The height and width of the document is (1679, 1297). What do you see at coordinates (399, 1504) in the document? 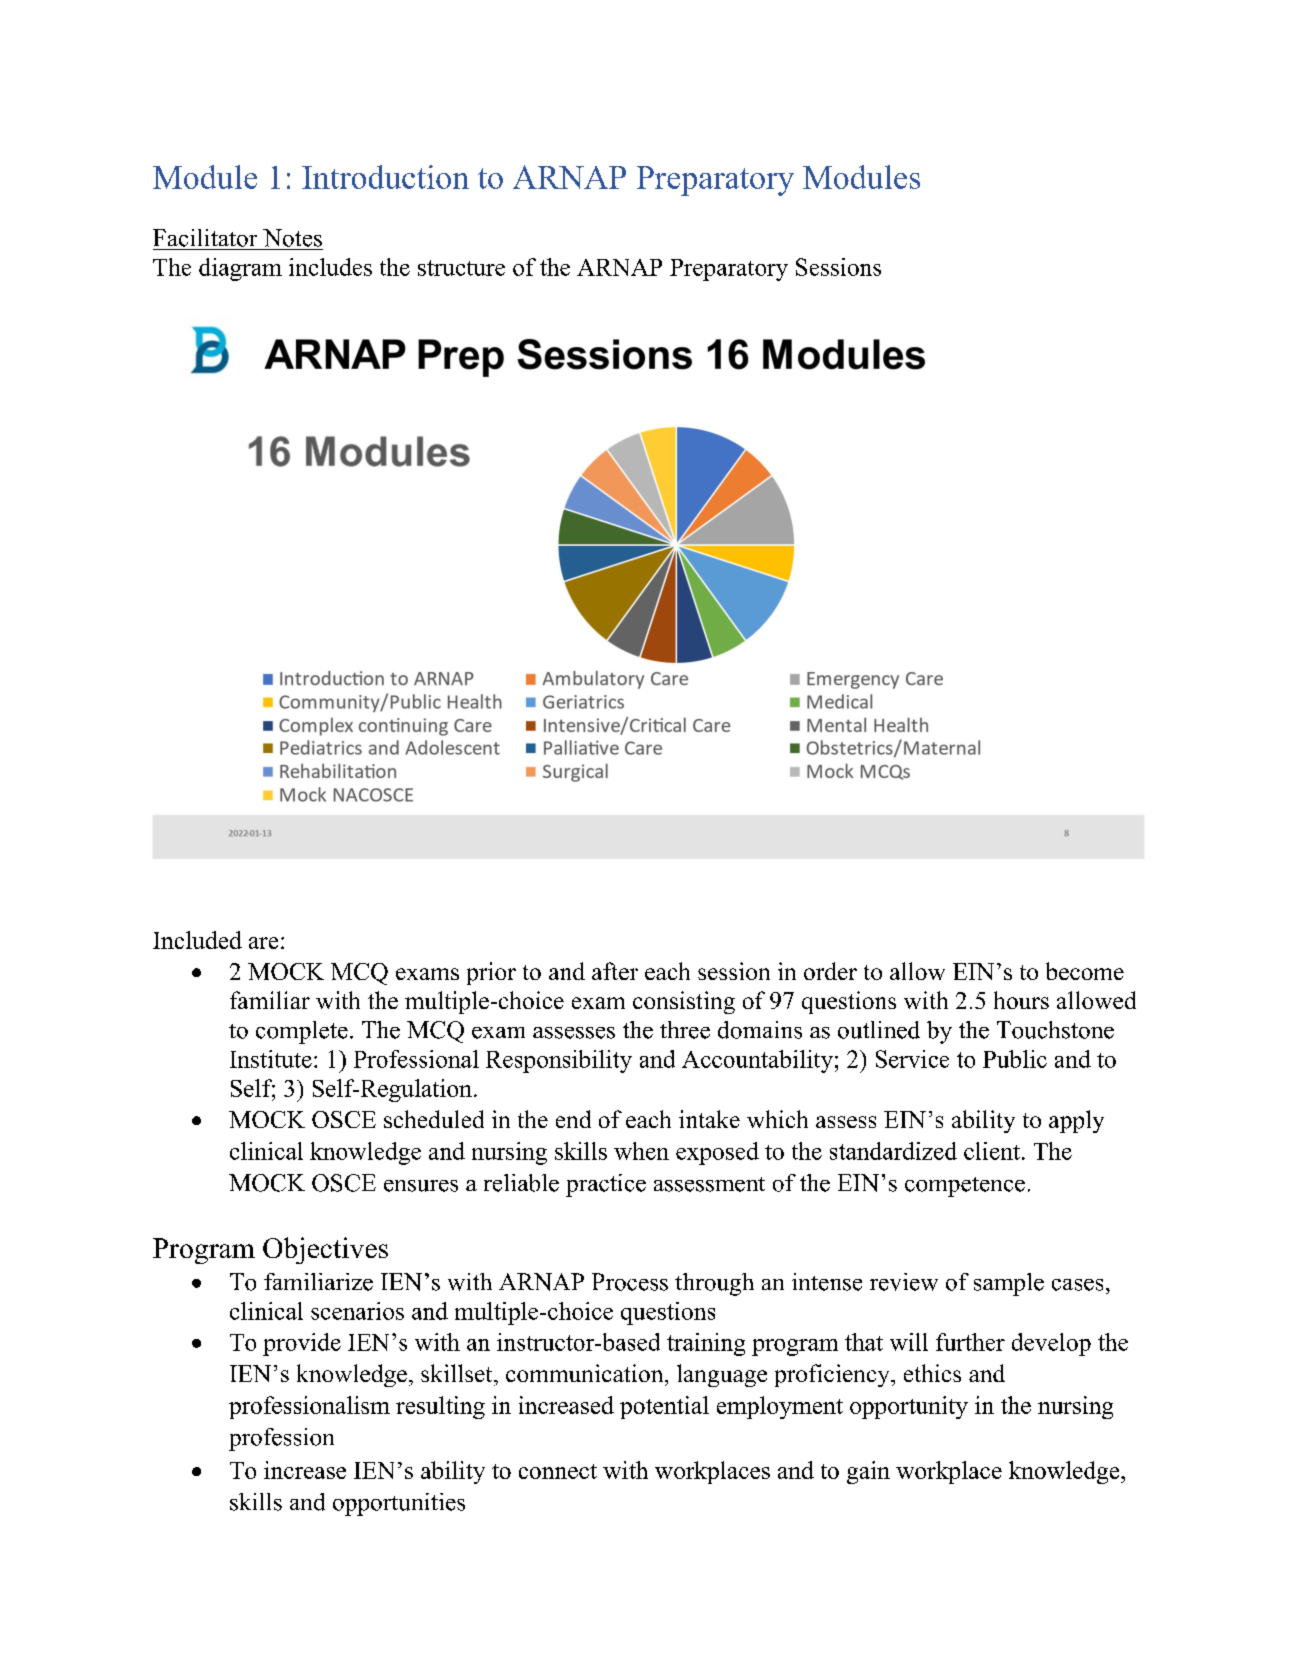
I see `opportunities` at bounding box center [399, 1504].
